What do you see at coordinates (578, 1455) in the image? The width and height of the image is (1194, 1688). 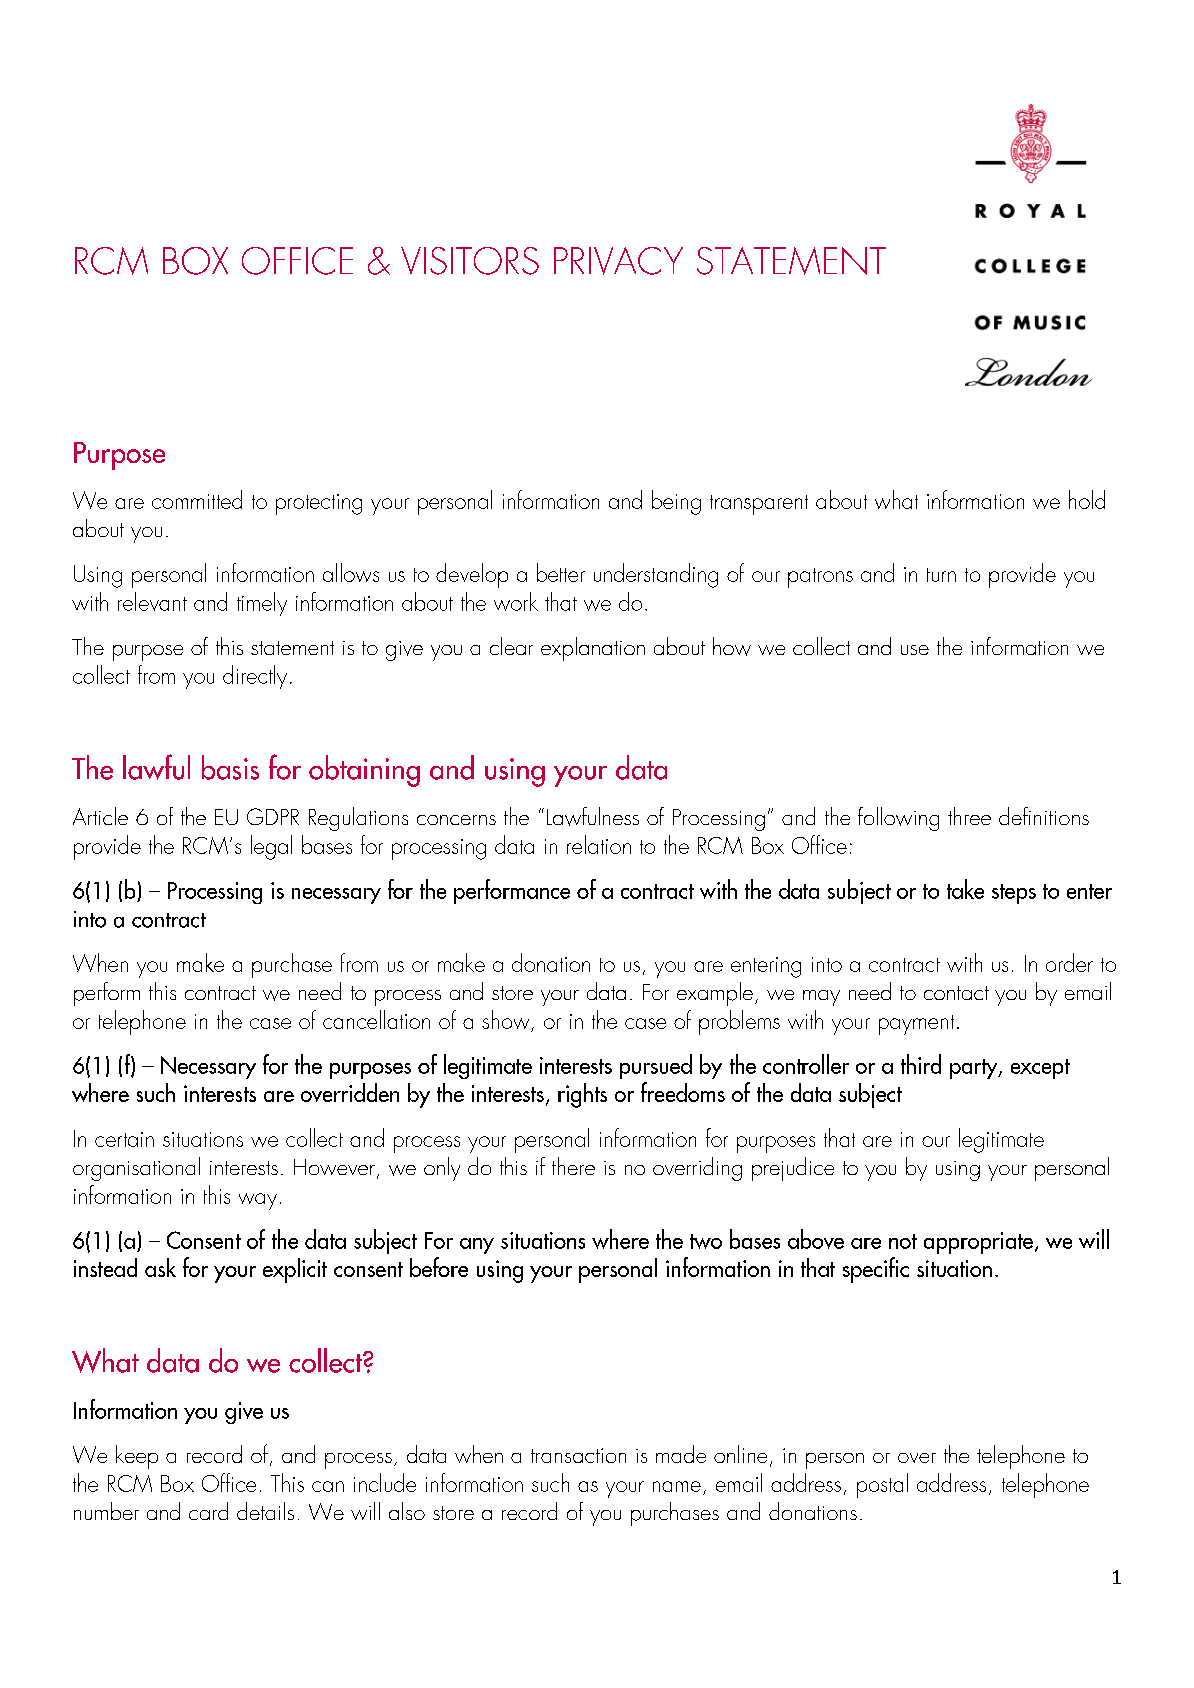 I see `transaction` at bounding box center [578, 1455].
